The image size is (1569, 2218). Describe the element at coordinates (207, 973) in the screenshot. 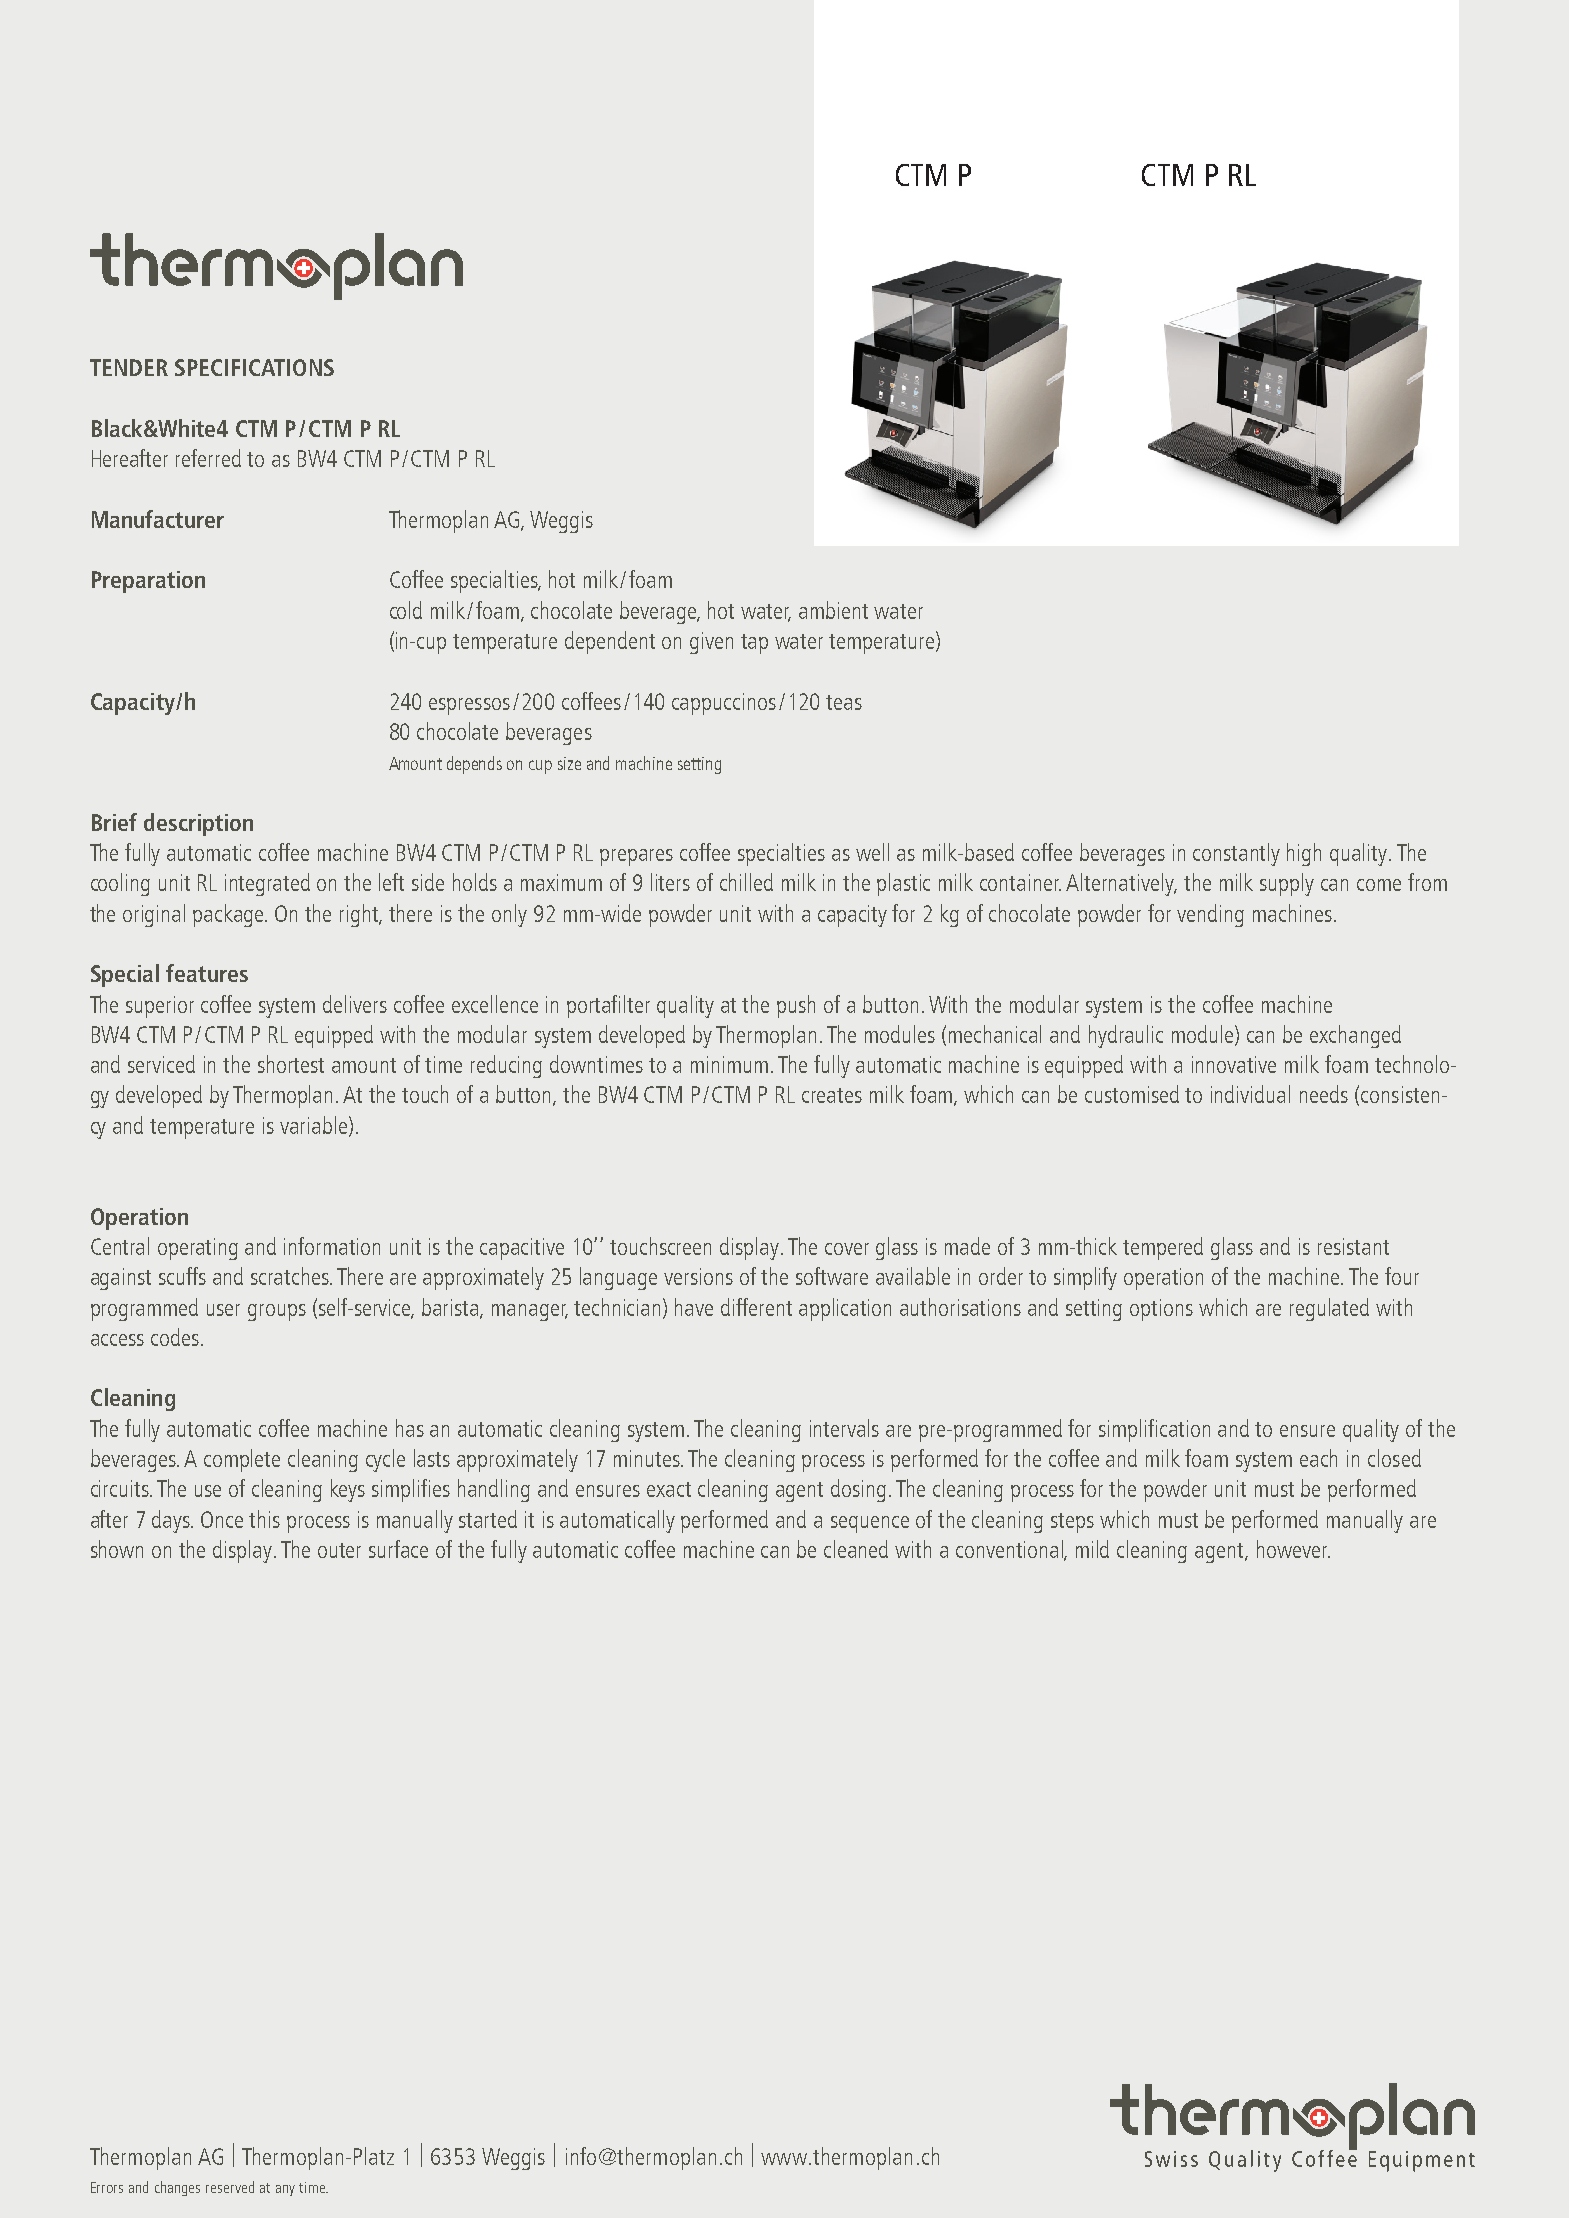

I see `features` at that location.
